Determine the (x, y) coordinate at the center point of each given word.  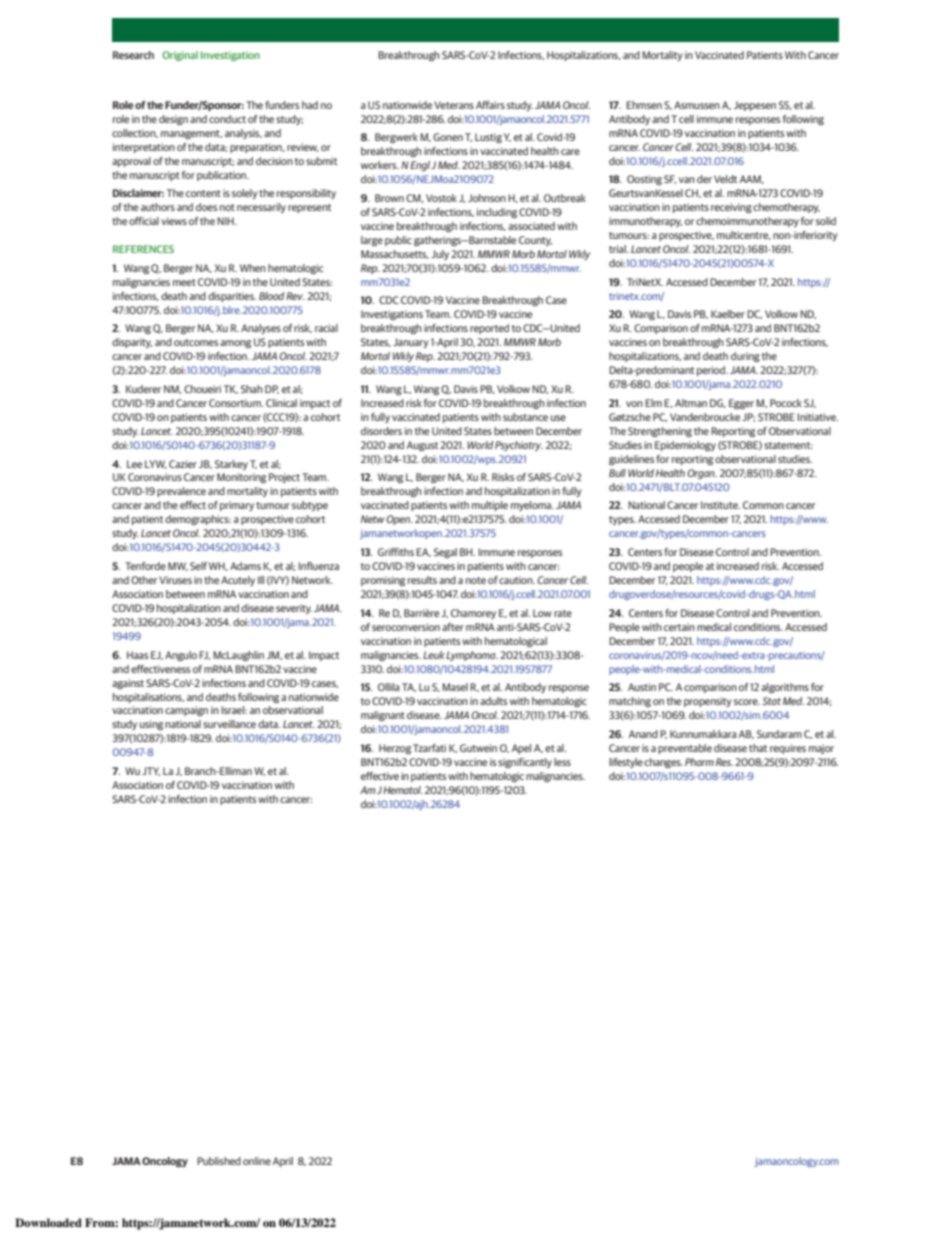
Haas (137, 655)
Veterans (454, 105)
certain (679, 627)
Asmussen (697, 105)
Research (133, 55)
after (453, 627)
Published (219, 1161)
